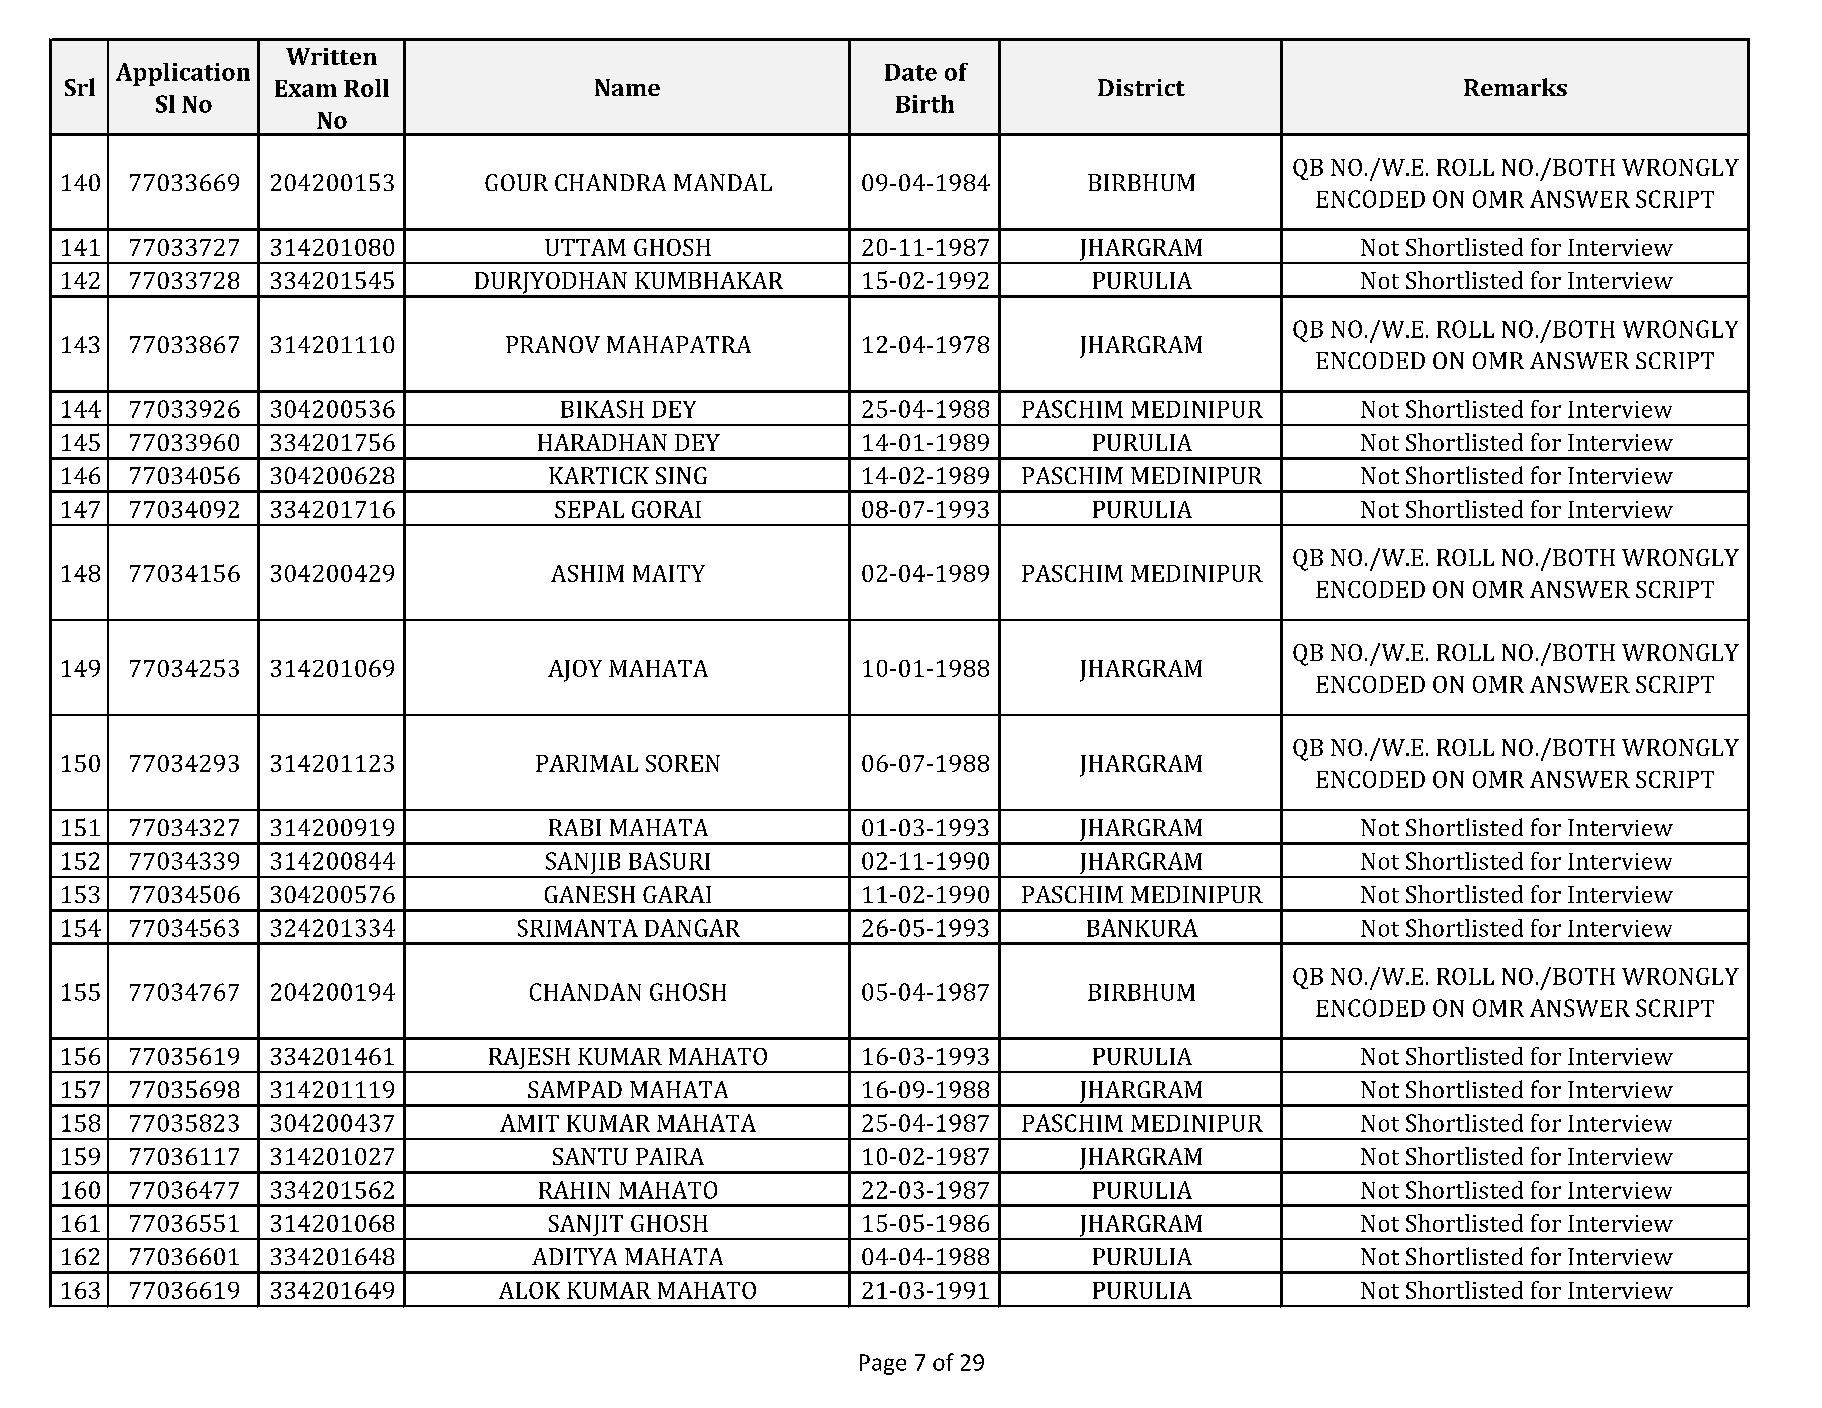 The width and height of the screenshot is (1822, 1408). I want to click on ADITYA, so click(574, 1256).
